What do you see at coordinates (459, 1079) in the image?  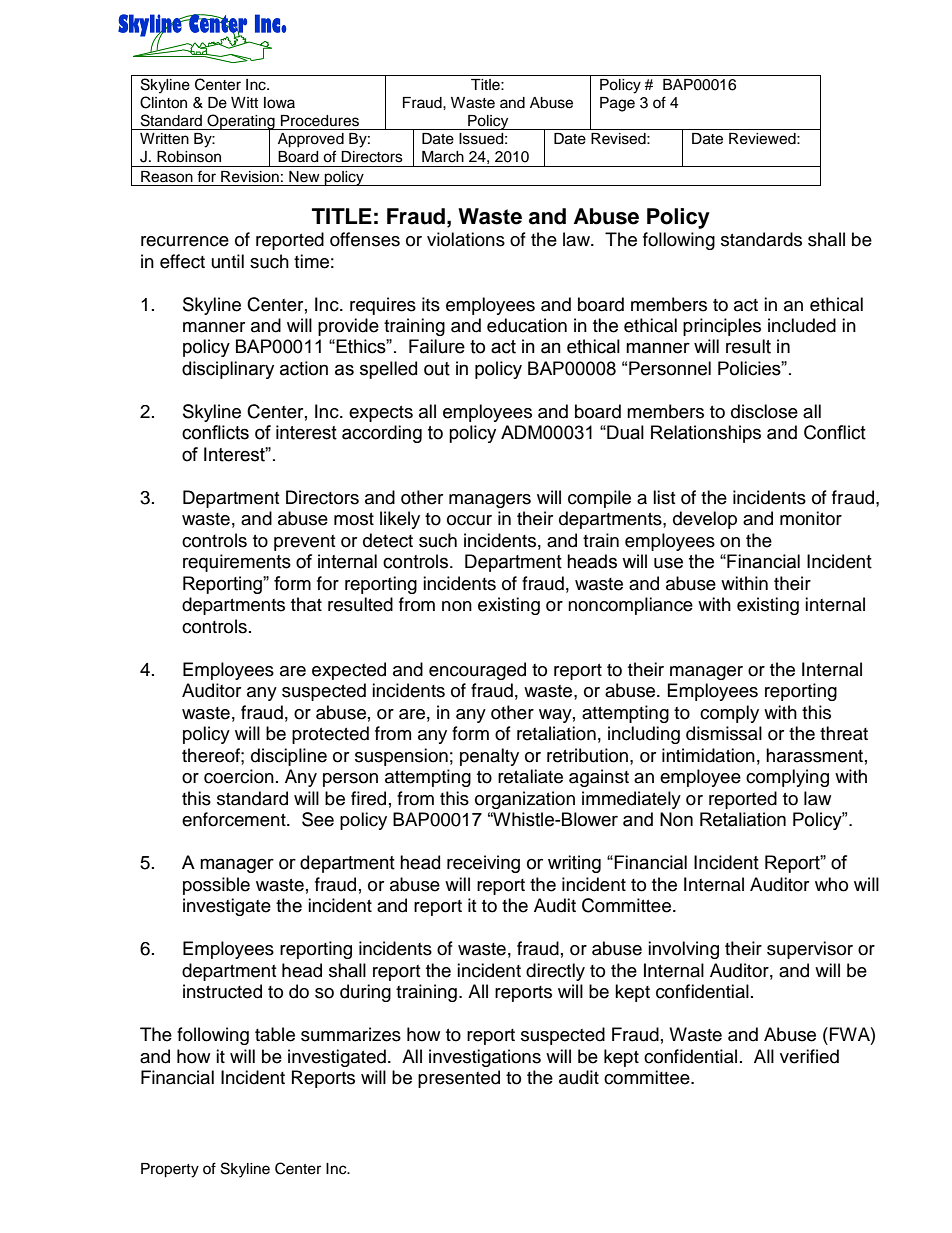 I see `presented` at bounding box center [459, 1079].
